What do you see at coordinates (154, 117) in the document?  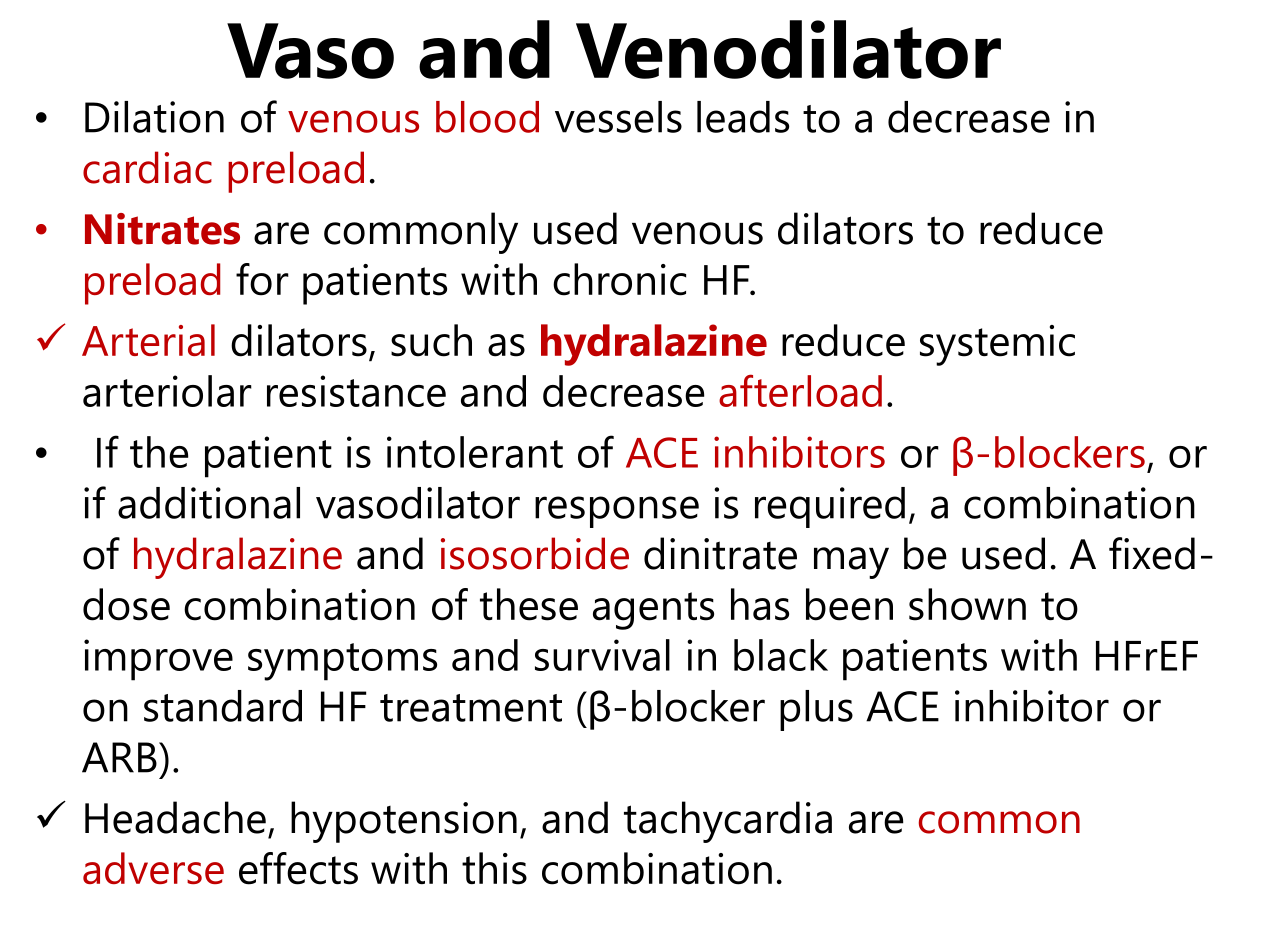 I see `Dilation` at bounding box center [154, 117].
